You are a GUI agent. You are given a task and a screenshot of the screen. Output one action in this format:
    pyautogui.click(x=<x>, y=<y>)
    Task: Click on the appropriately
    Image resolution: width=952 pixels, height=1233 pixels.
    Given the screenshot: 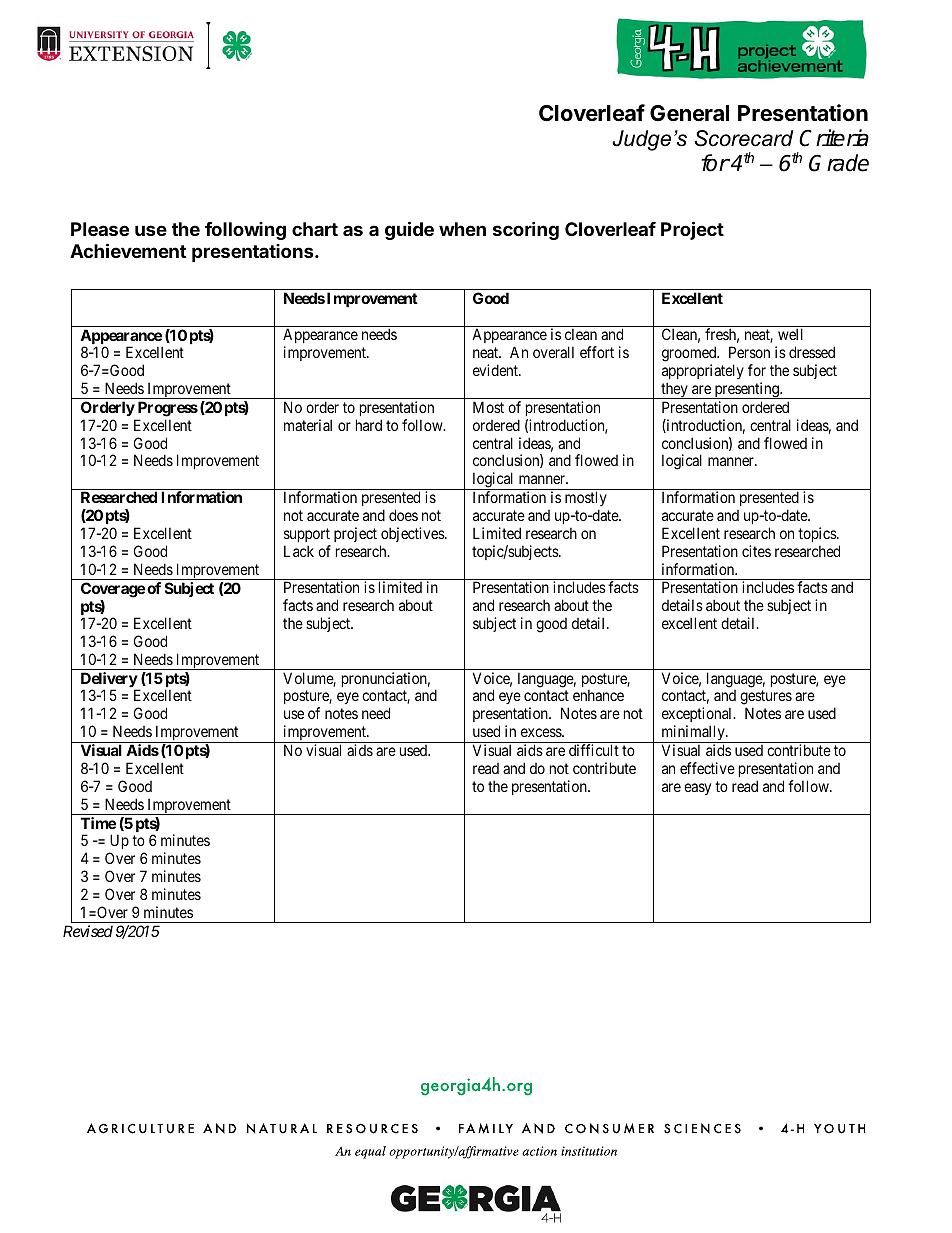 What is the action you would take?
    pyautogui.click(x=703, y=371)
